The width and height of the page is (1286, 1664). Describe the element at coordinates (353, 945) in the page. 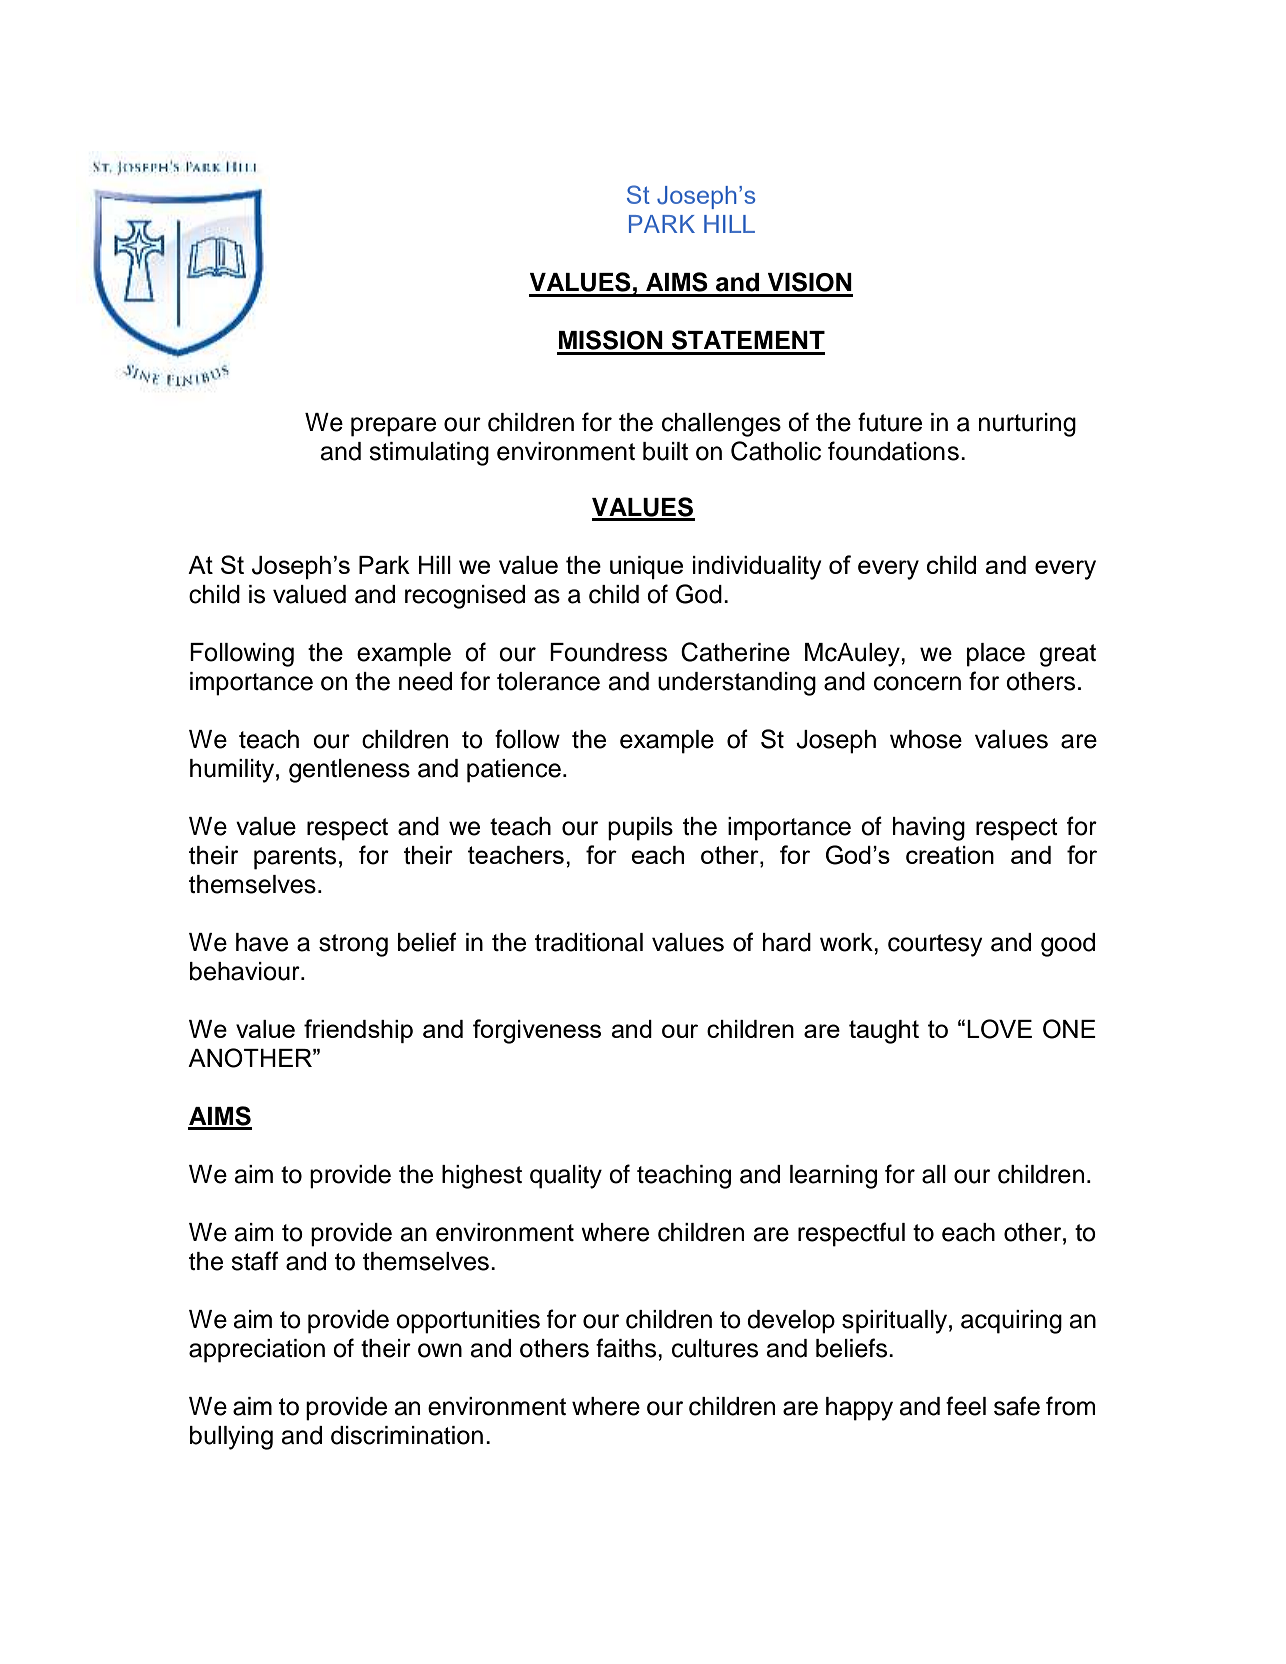

I see `strong` at that location.
